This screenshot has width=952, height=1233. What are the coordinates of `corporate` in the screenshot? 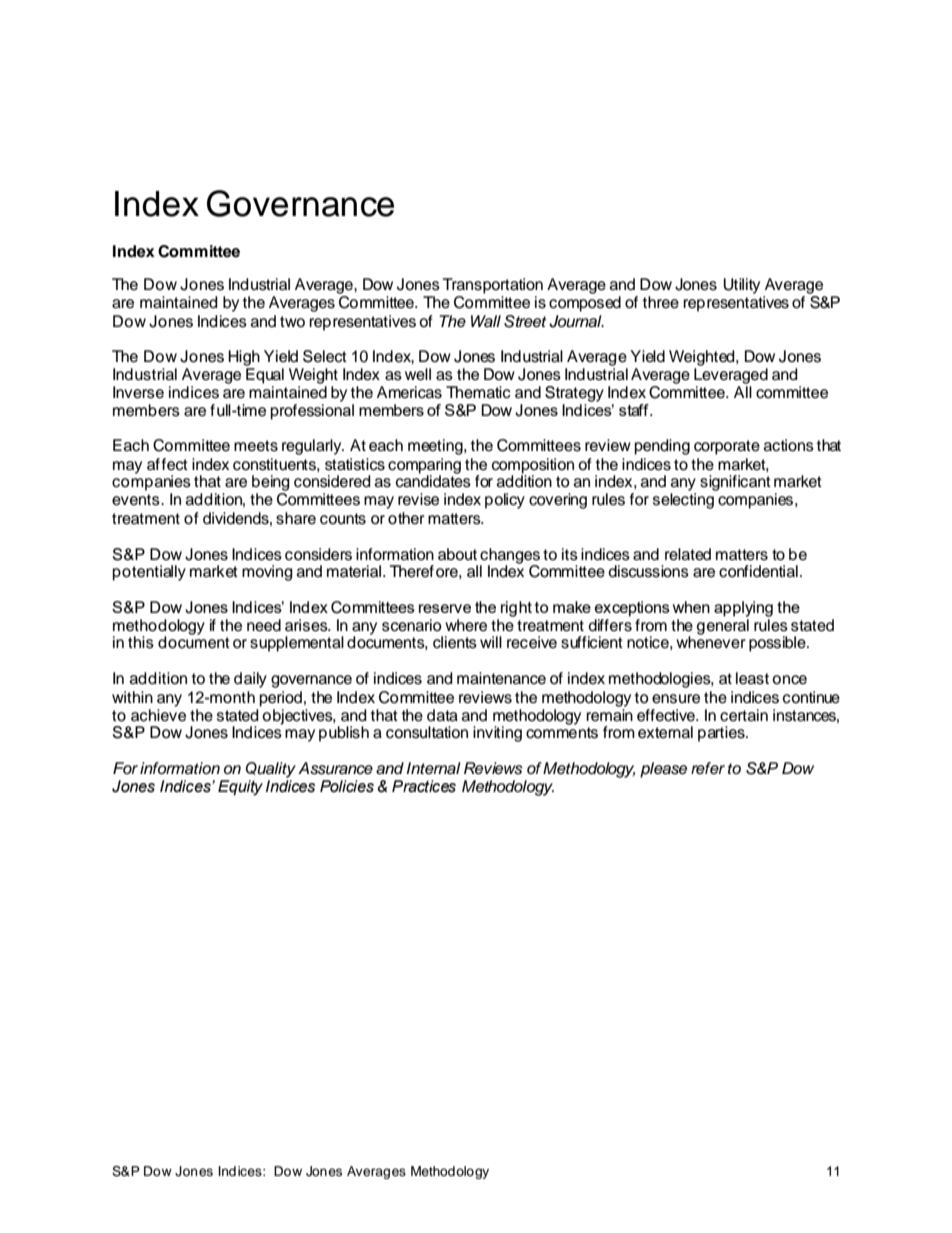 It's located at (727, 447).
